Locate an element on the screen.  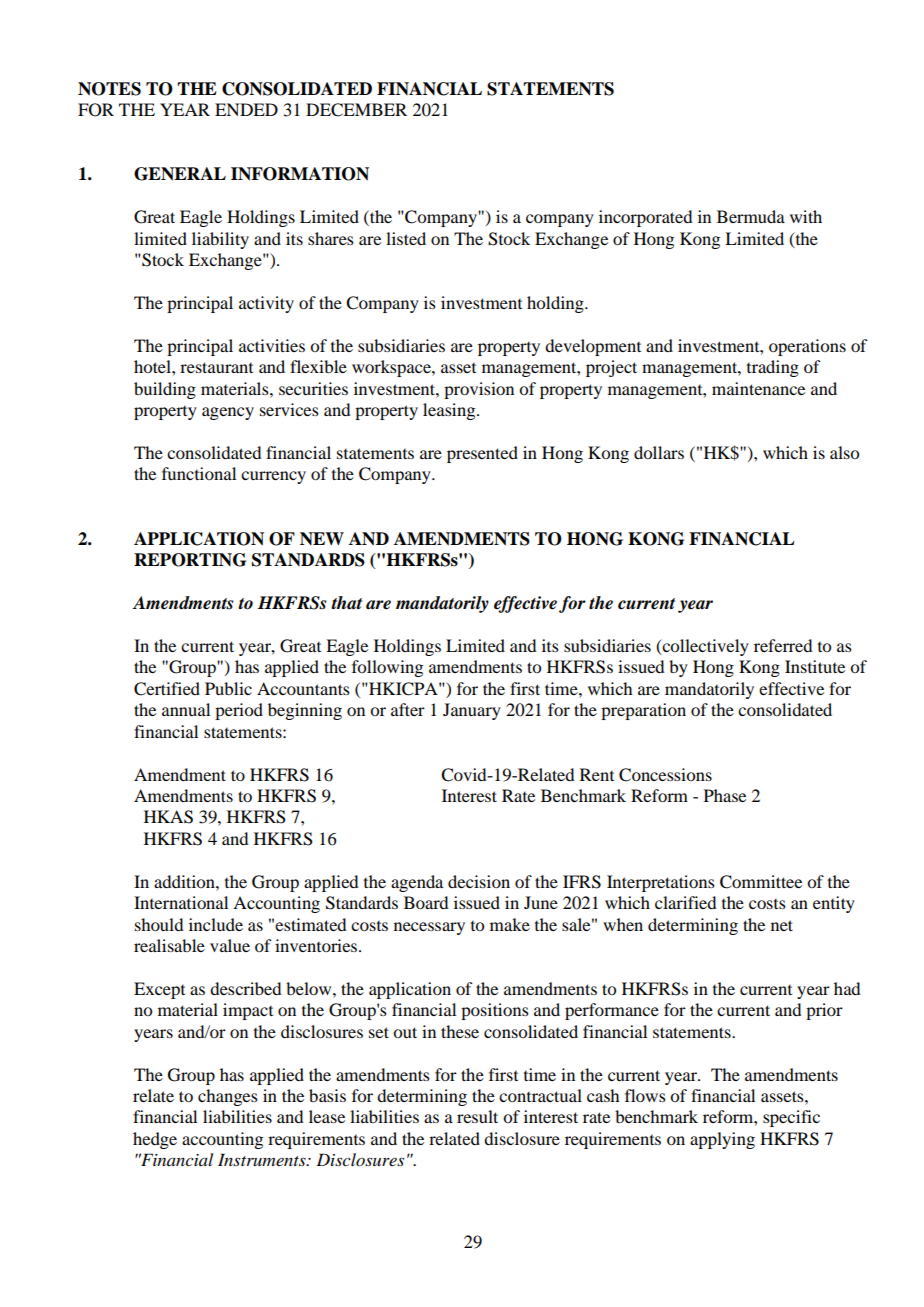
January is located at coordinates (472, 711).
